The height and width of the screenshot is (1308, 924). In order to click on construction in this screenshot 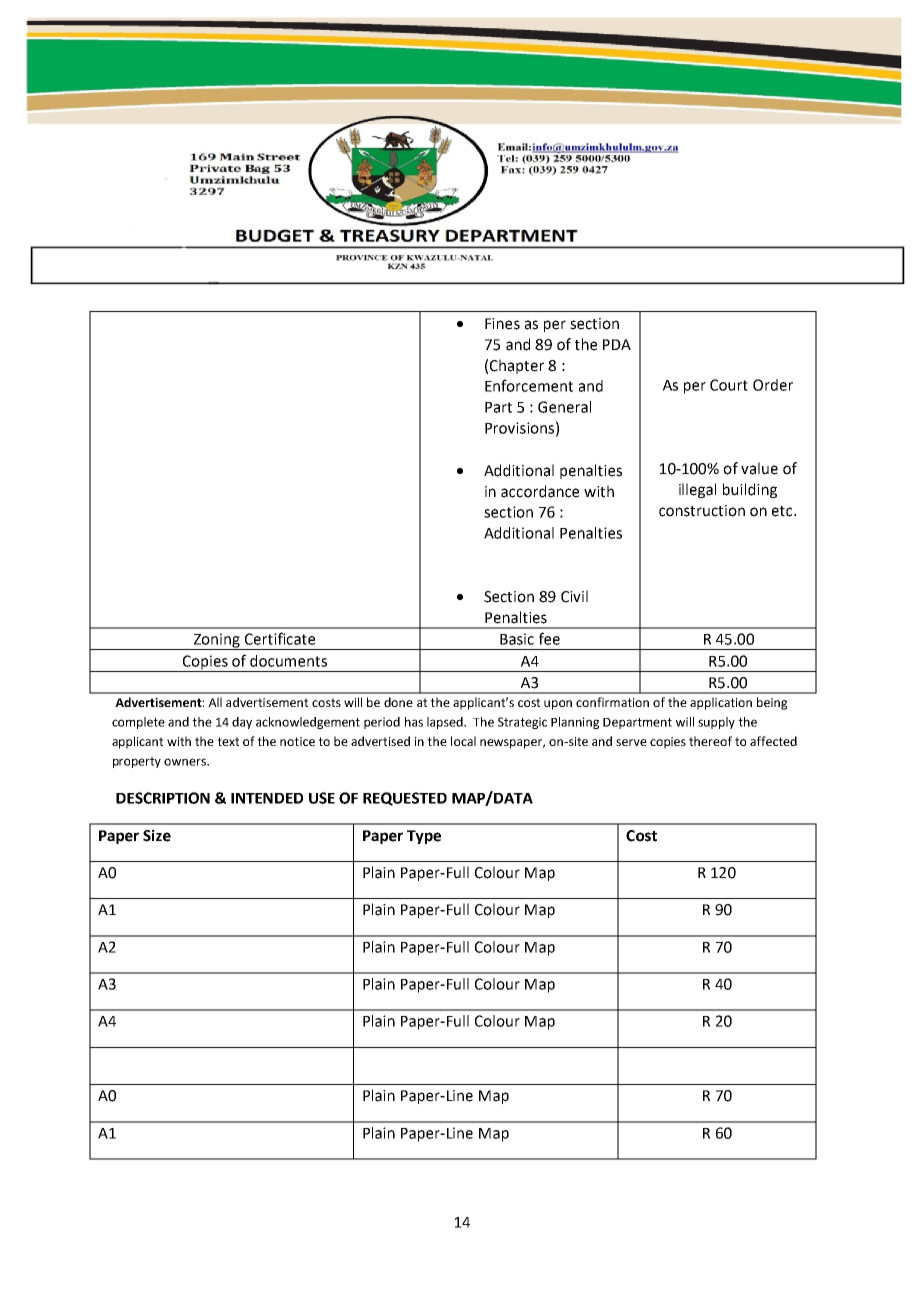, I will do `click(702, 511)`.
